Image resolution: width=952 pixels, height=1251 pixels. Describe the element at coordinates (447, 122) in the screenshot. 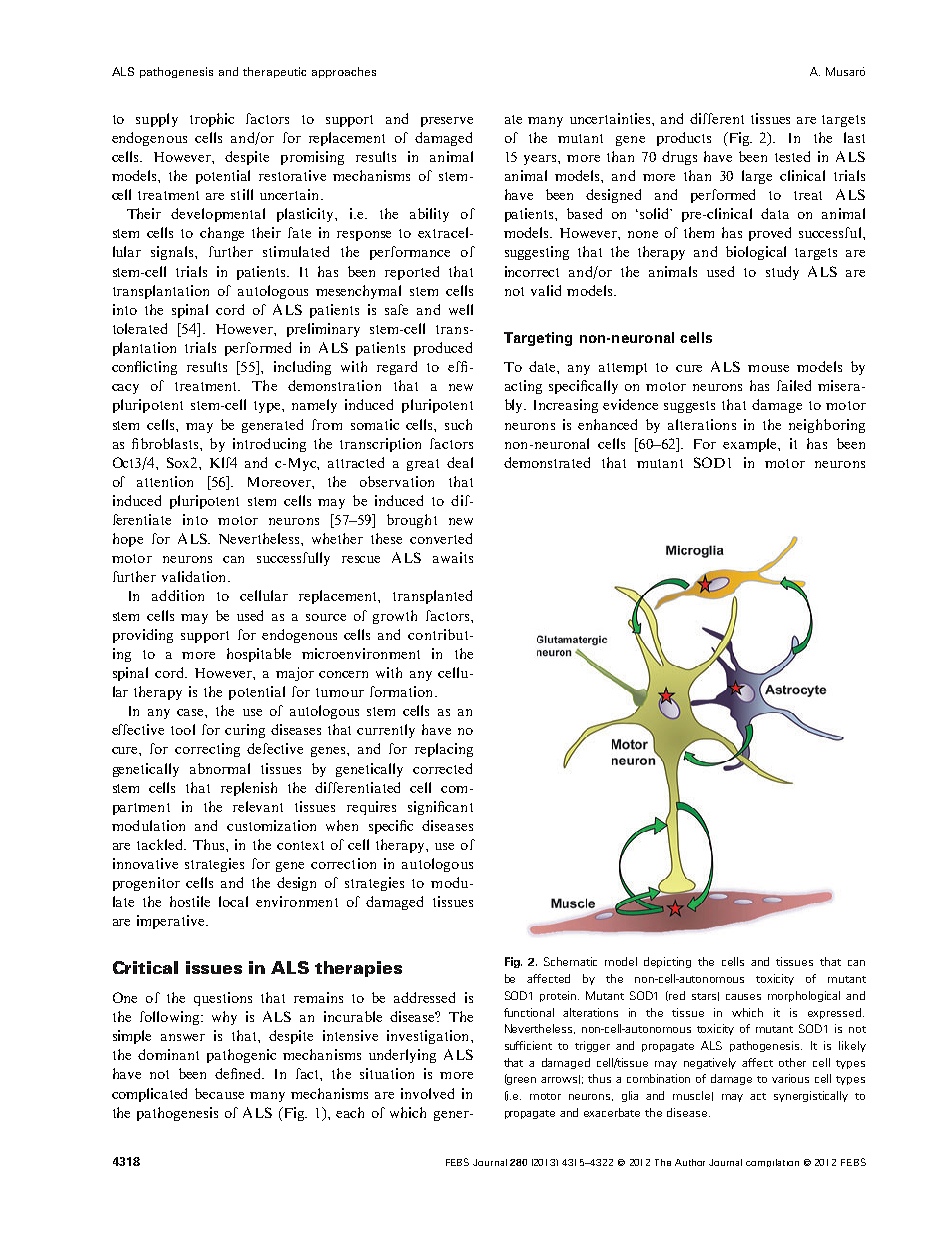

I see `preserve` at that location.
